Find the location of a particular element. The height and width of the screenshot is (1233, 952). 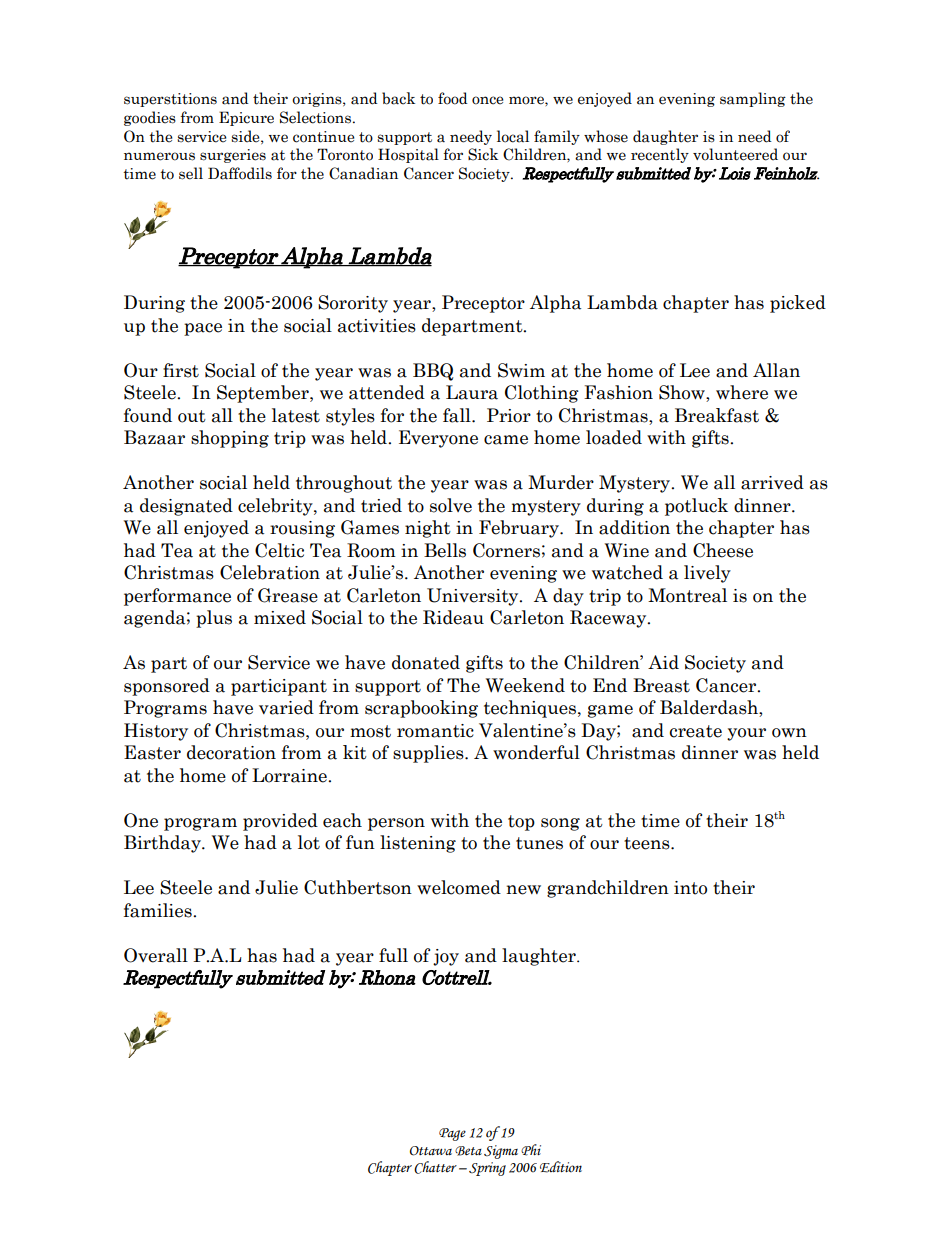

volunteered is located at coordinates (735, 154).
